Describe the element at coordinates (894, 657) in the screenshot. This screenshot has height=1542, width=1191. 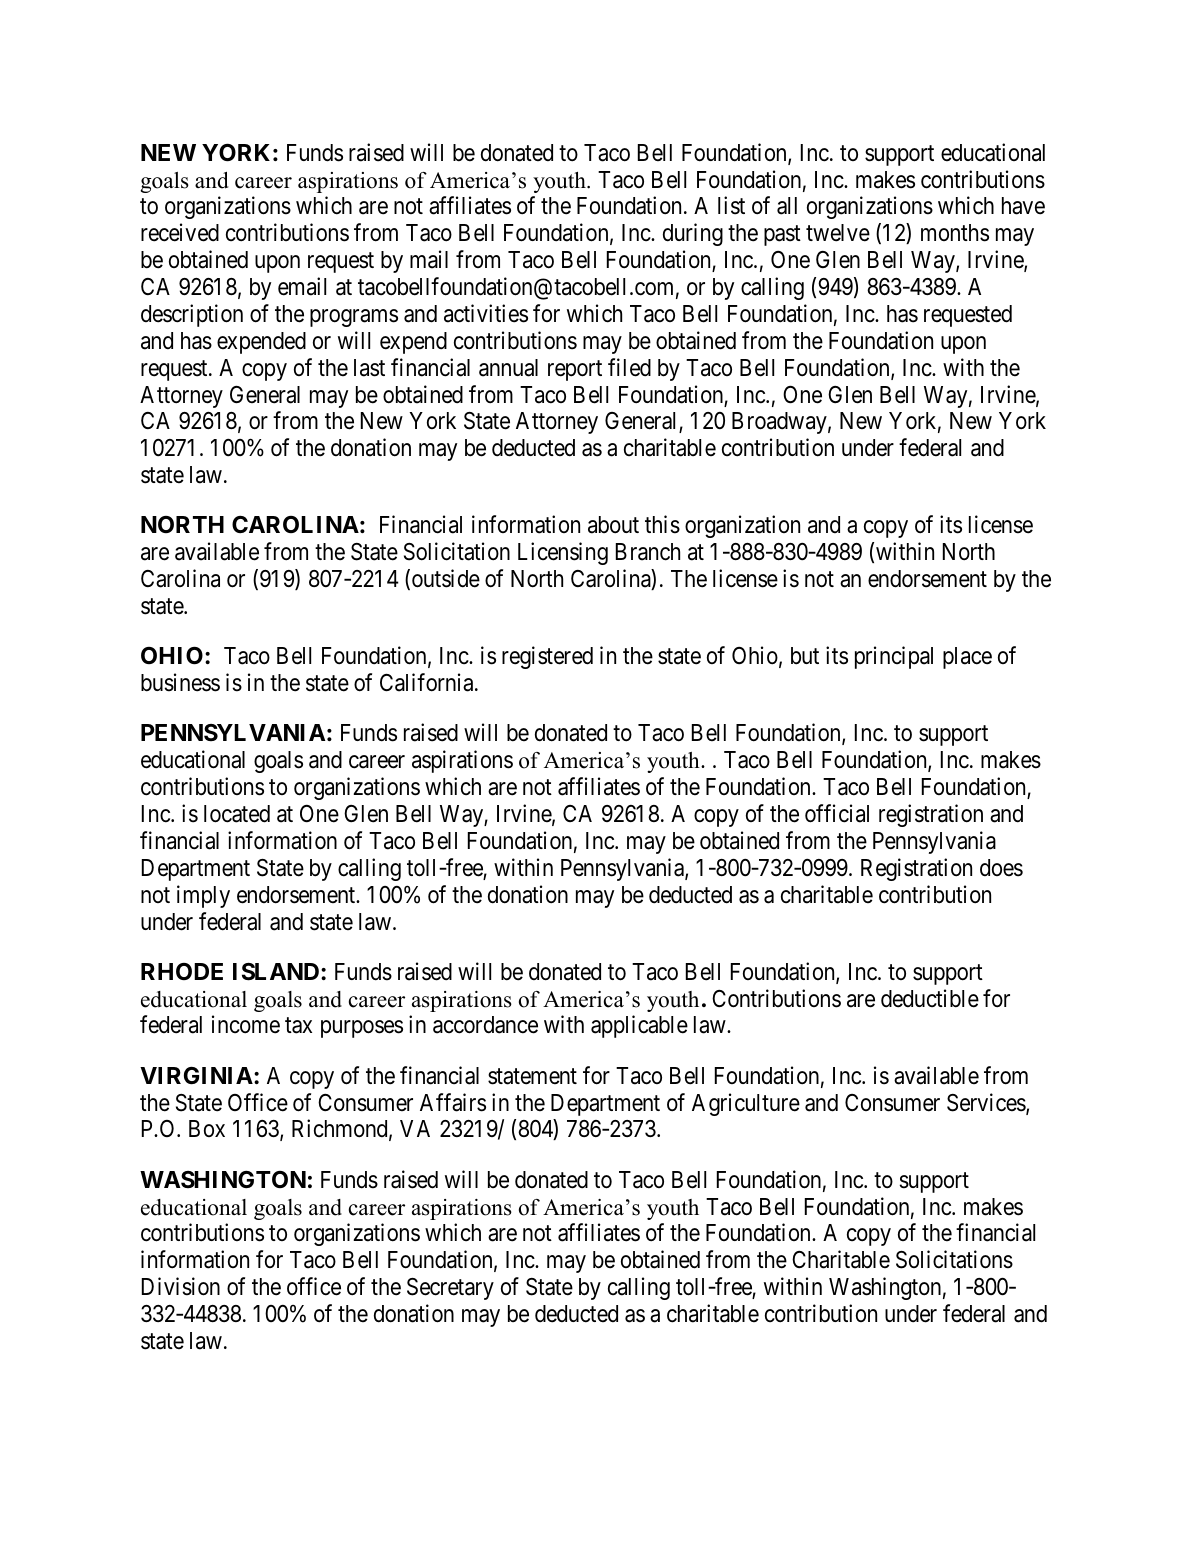
I see `principal` at that location.
